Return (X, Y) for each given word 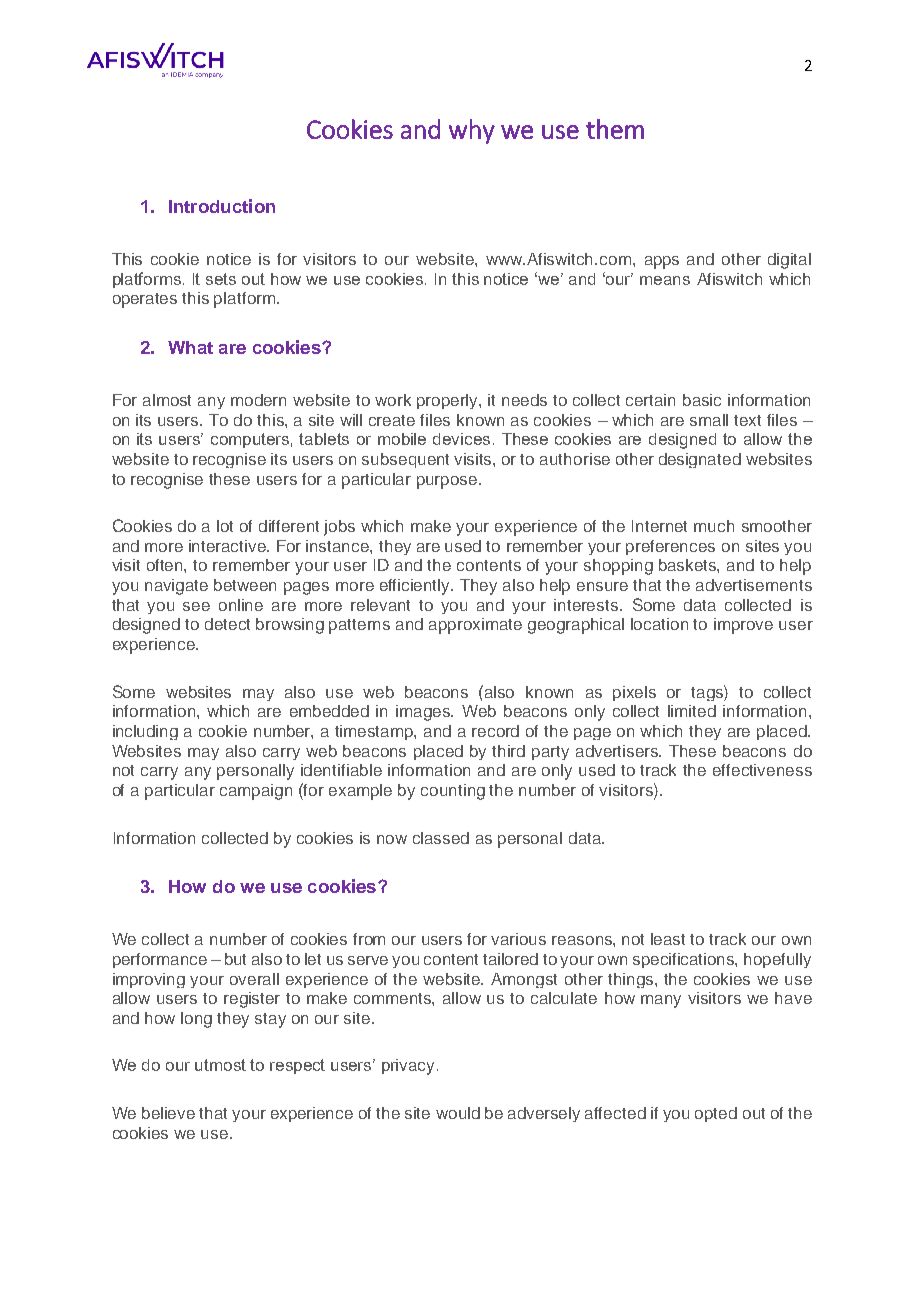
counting (453, 792)
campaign (256, 792)
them (615, 129)
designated (700, 460)
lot (225, 526)
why (472, 131)
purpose (448, 482)
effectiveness (762, 770)
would (458, 1113)
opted (716, 1114)
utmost (220, 1065)
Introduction (222, 206)
